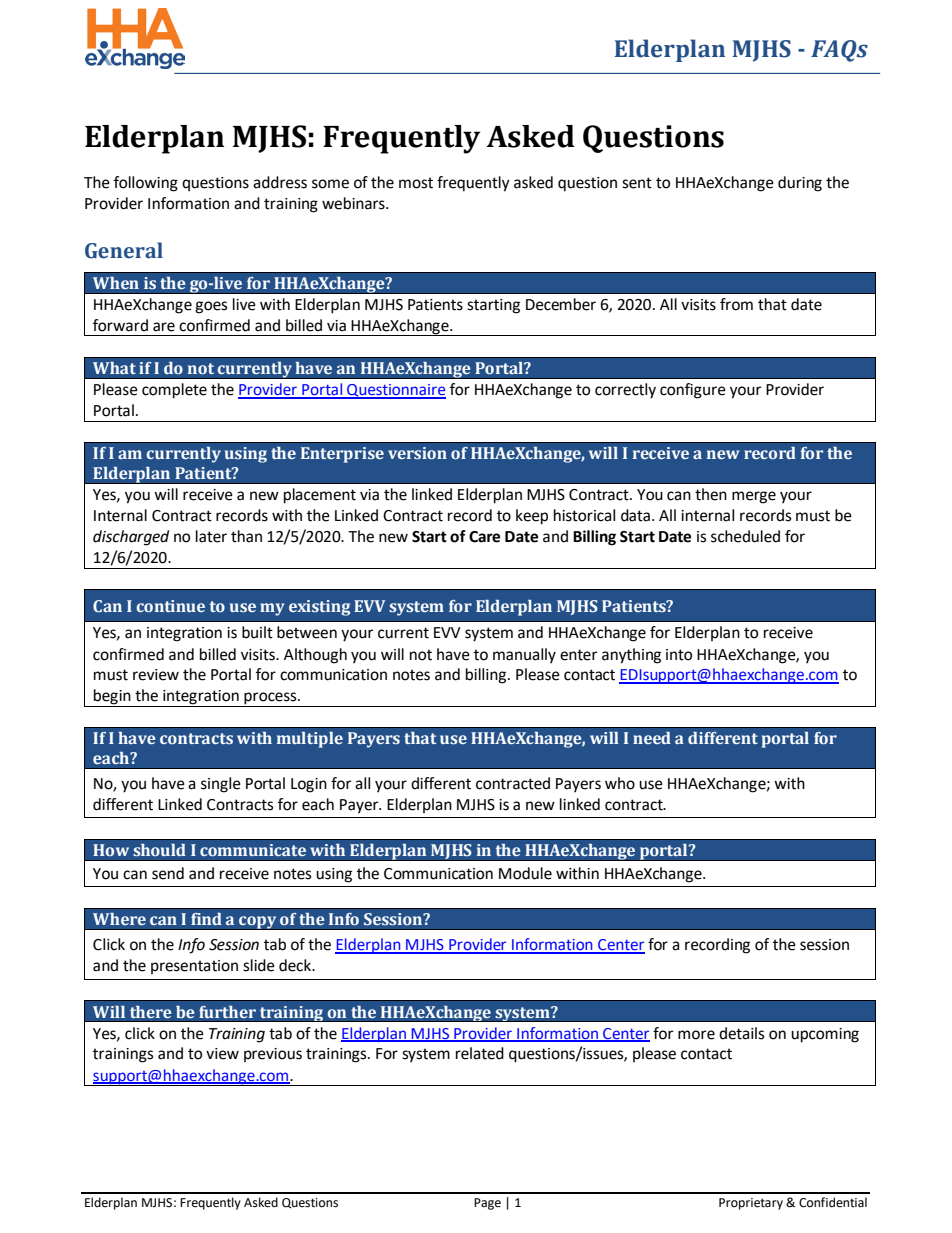 This document has width=952, height=1233. Describe the element at coordinates (524, 655) in the document. I see `manually` at that location.
